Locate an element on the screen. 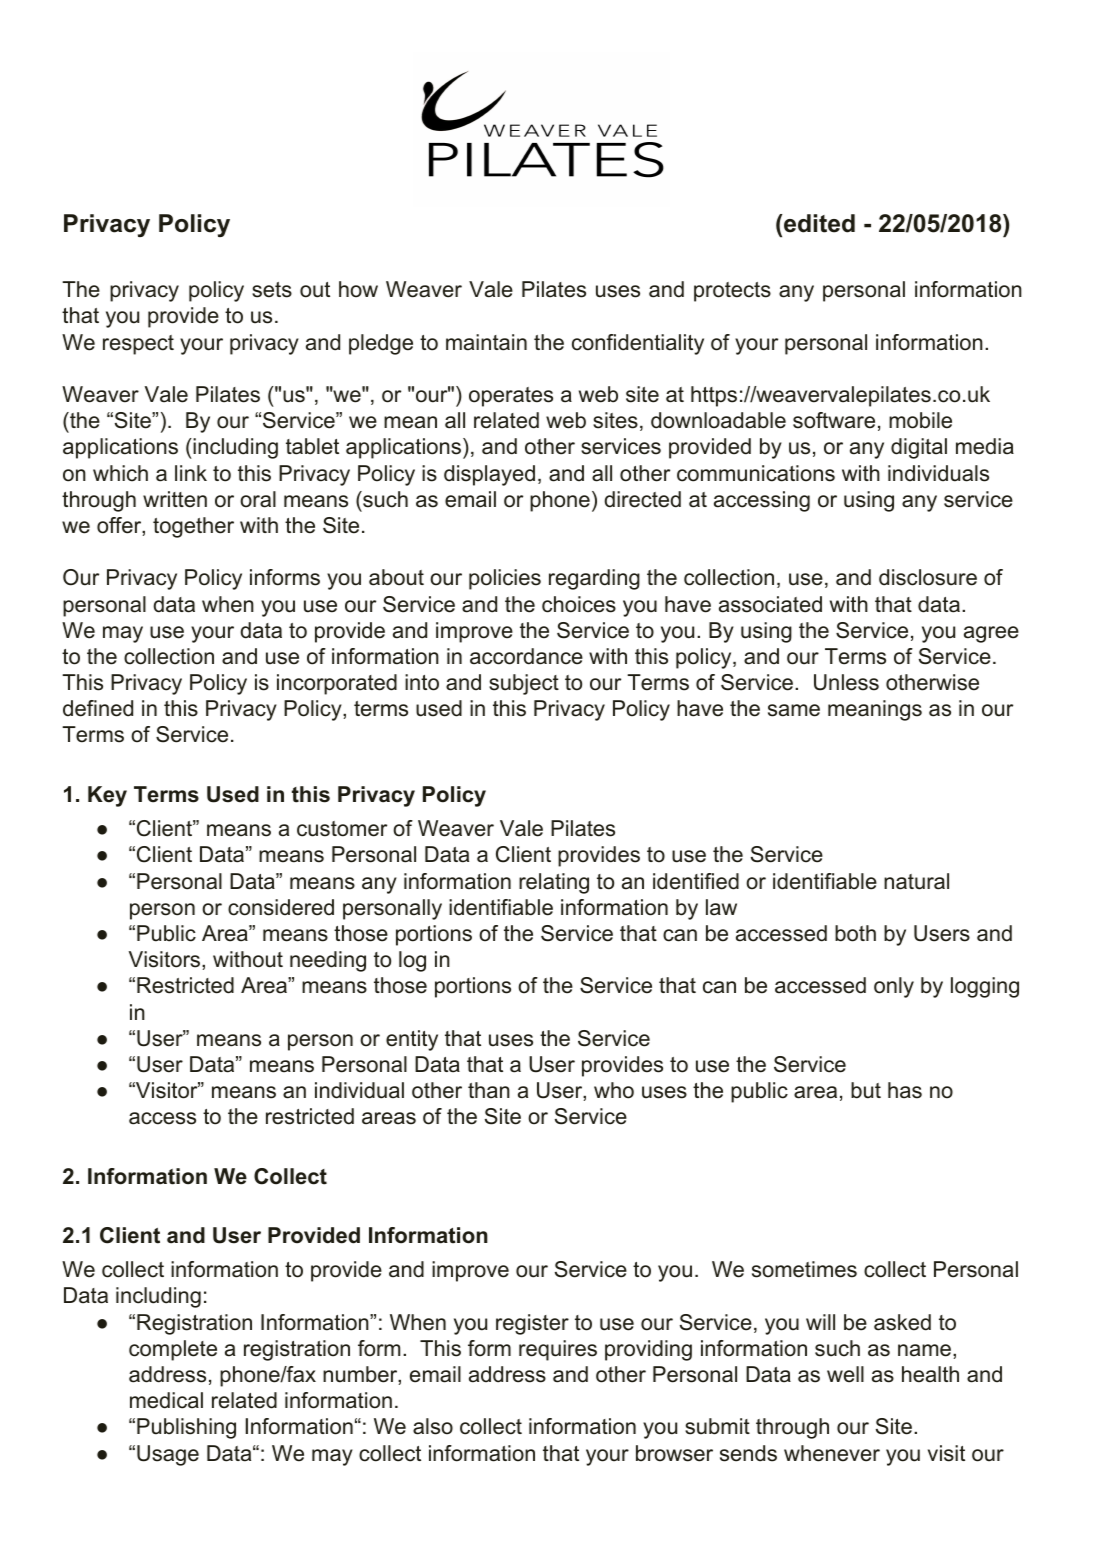  respect is located at coordinates (138, 345).
